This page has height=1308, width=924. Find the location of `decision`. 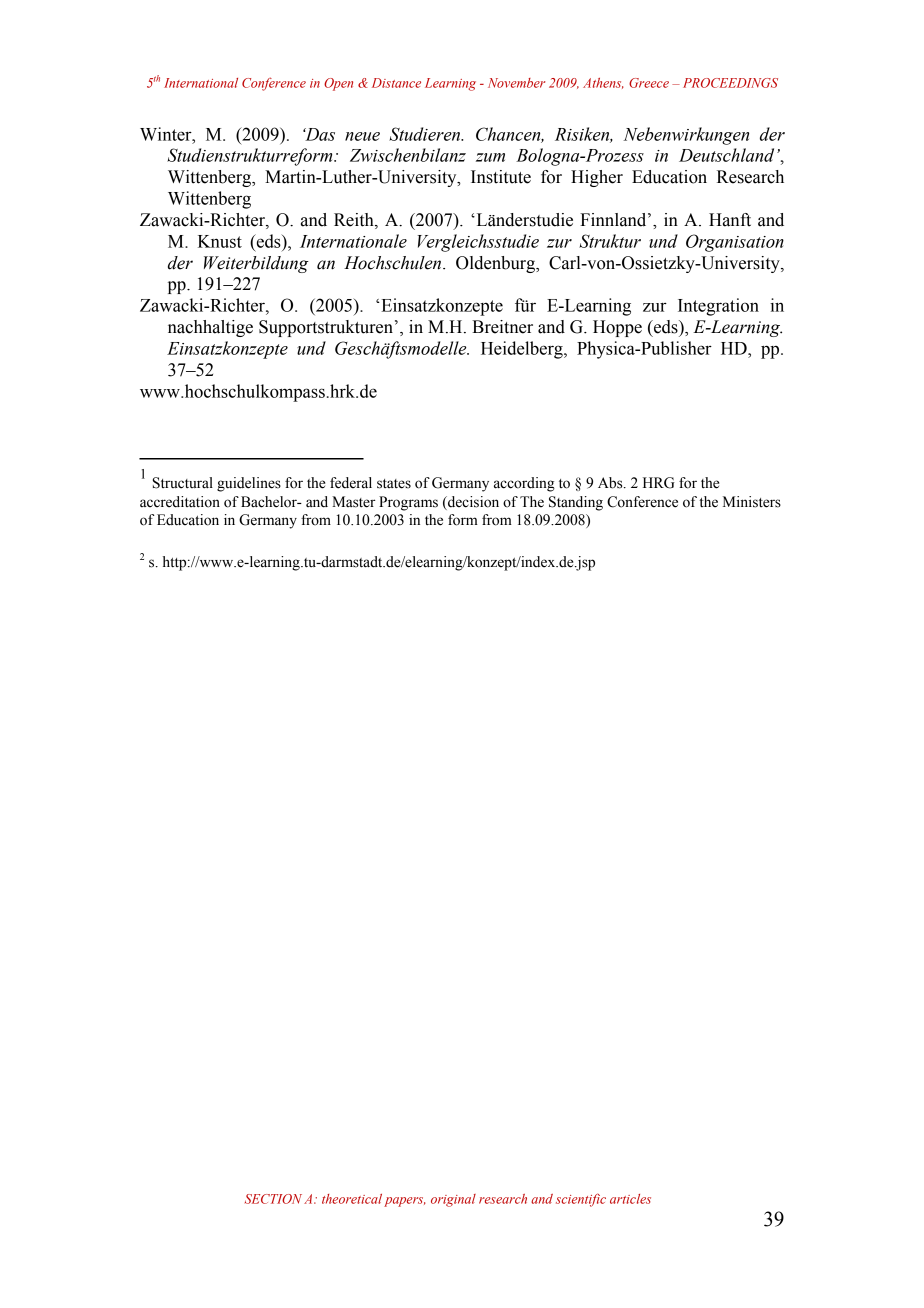

decision is located at coordinates (472, 503).
